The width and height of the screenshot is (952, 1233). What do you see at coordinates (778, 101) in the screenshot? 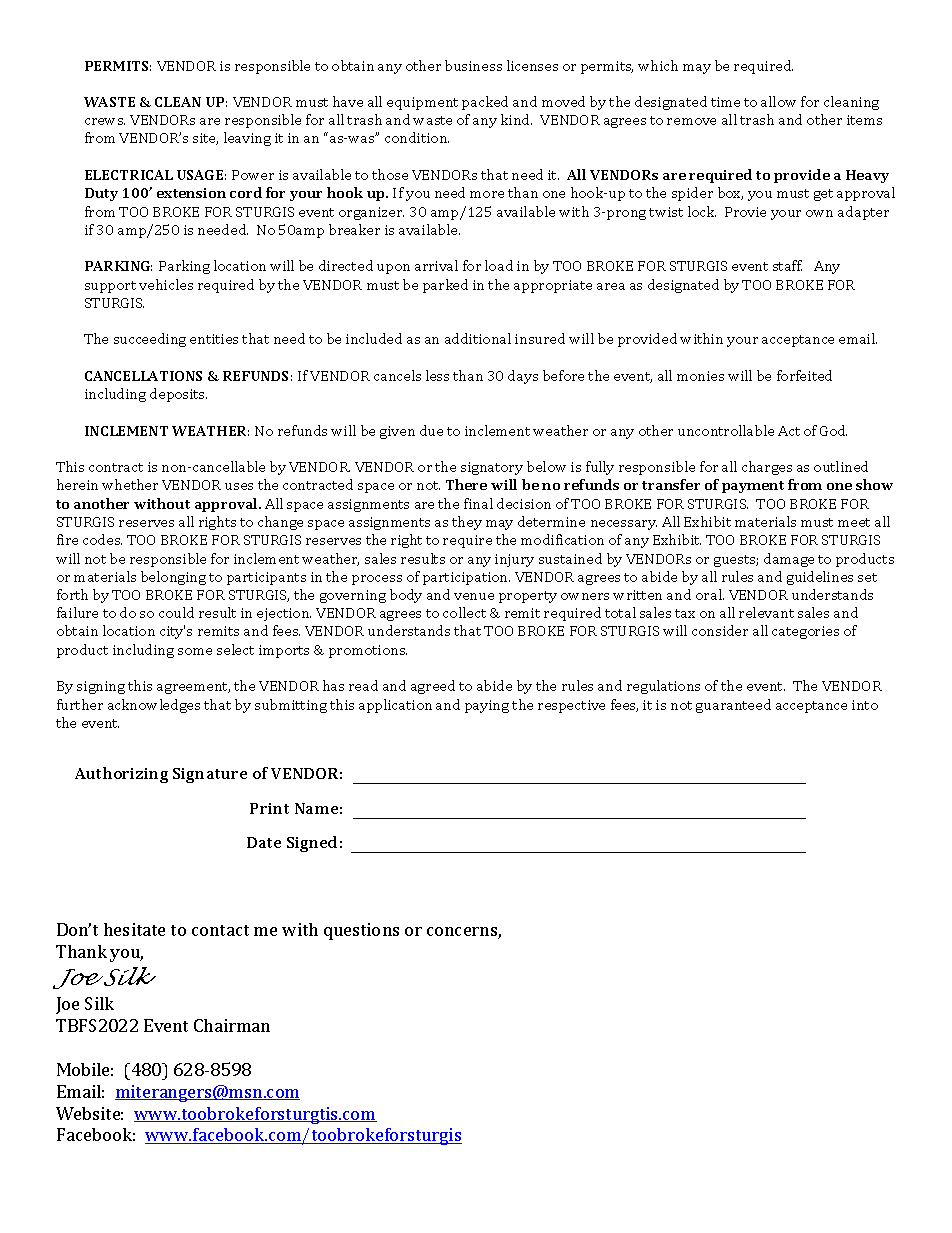
I see `allow` at bounding box center [778, 101].
